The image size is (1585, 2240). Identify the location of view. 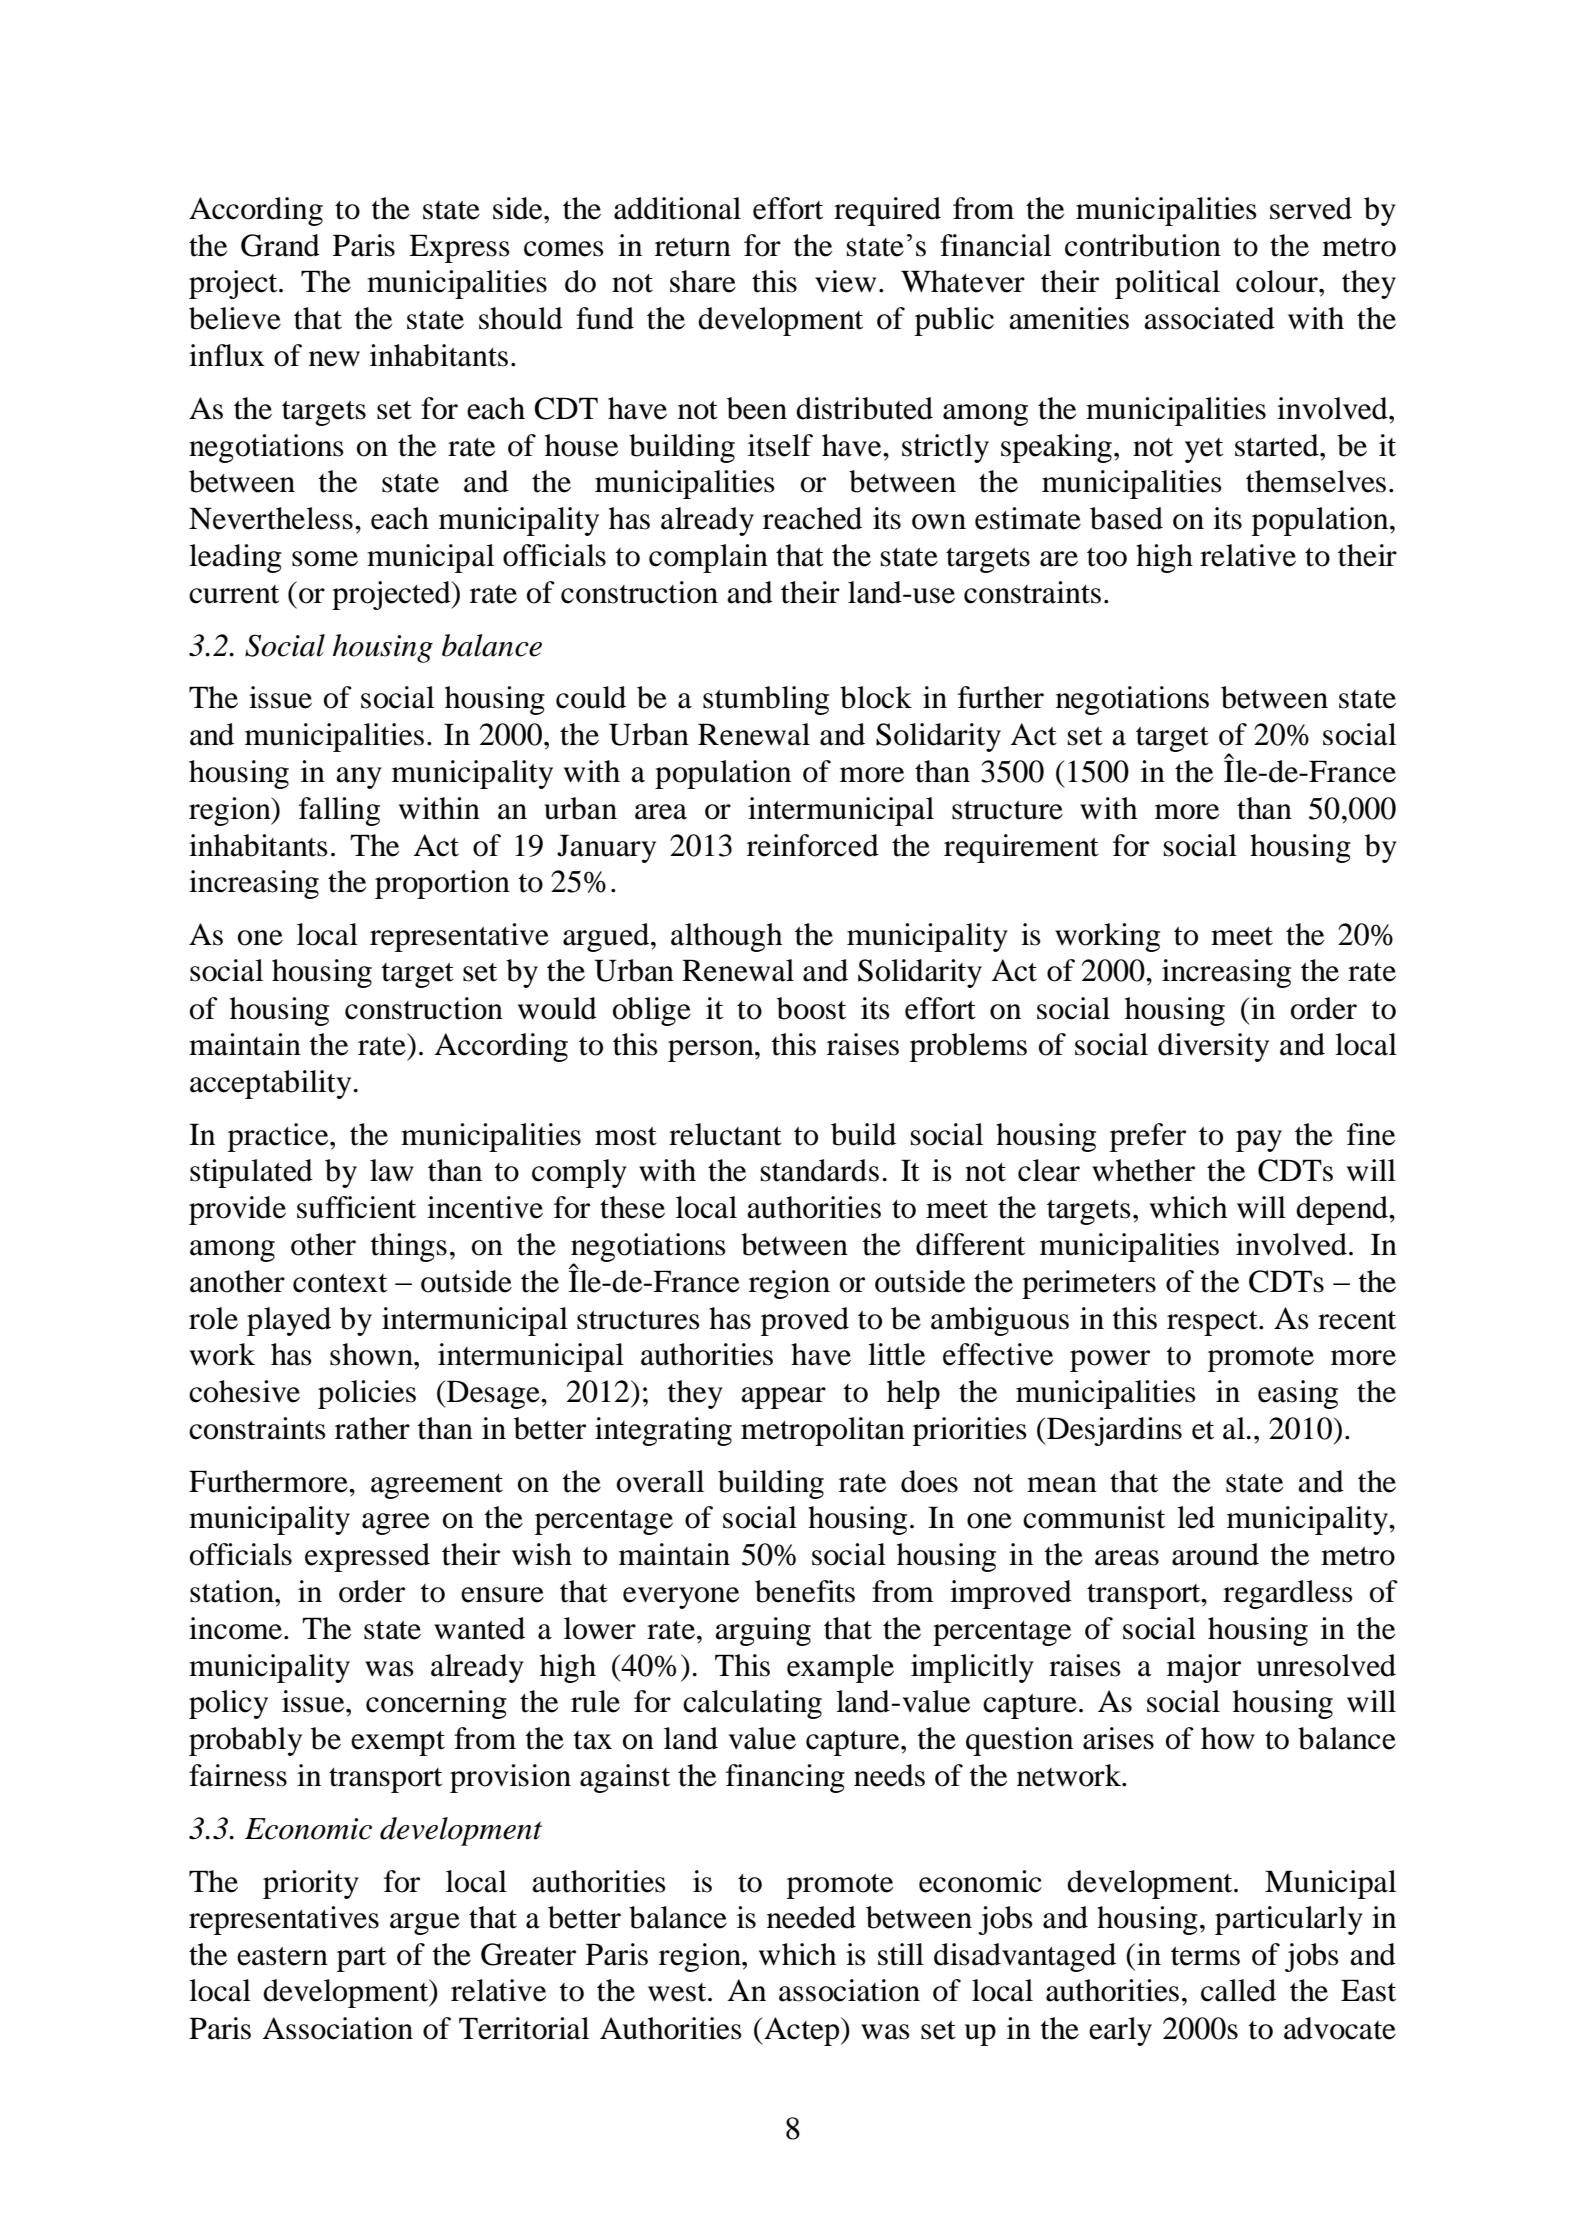
(845, 281).
